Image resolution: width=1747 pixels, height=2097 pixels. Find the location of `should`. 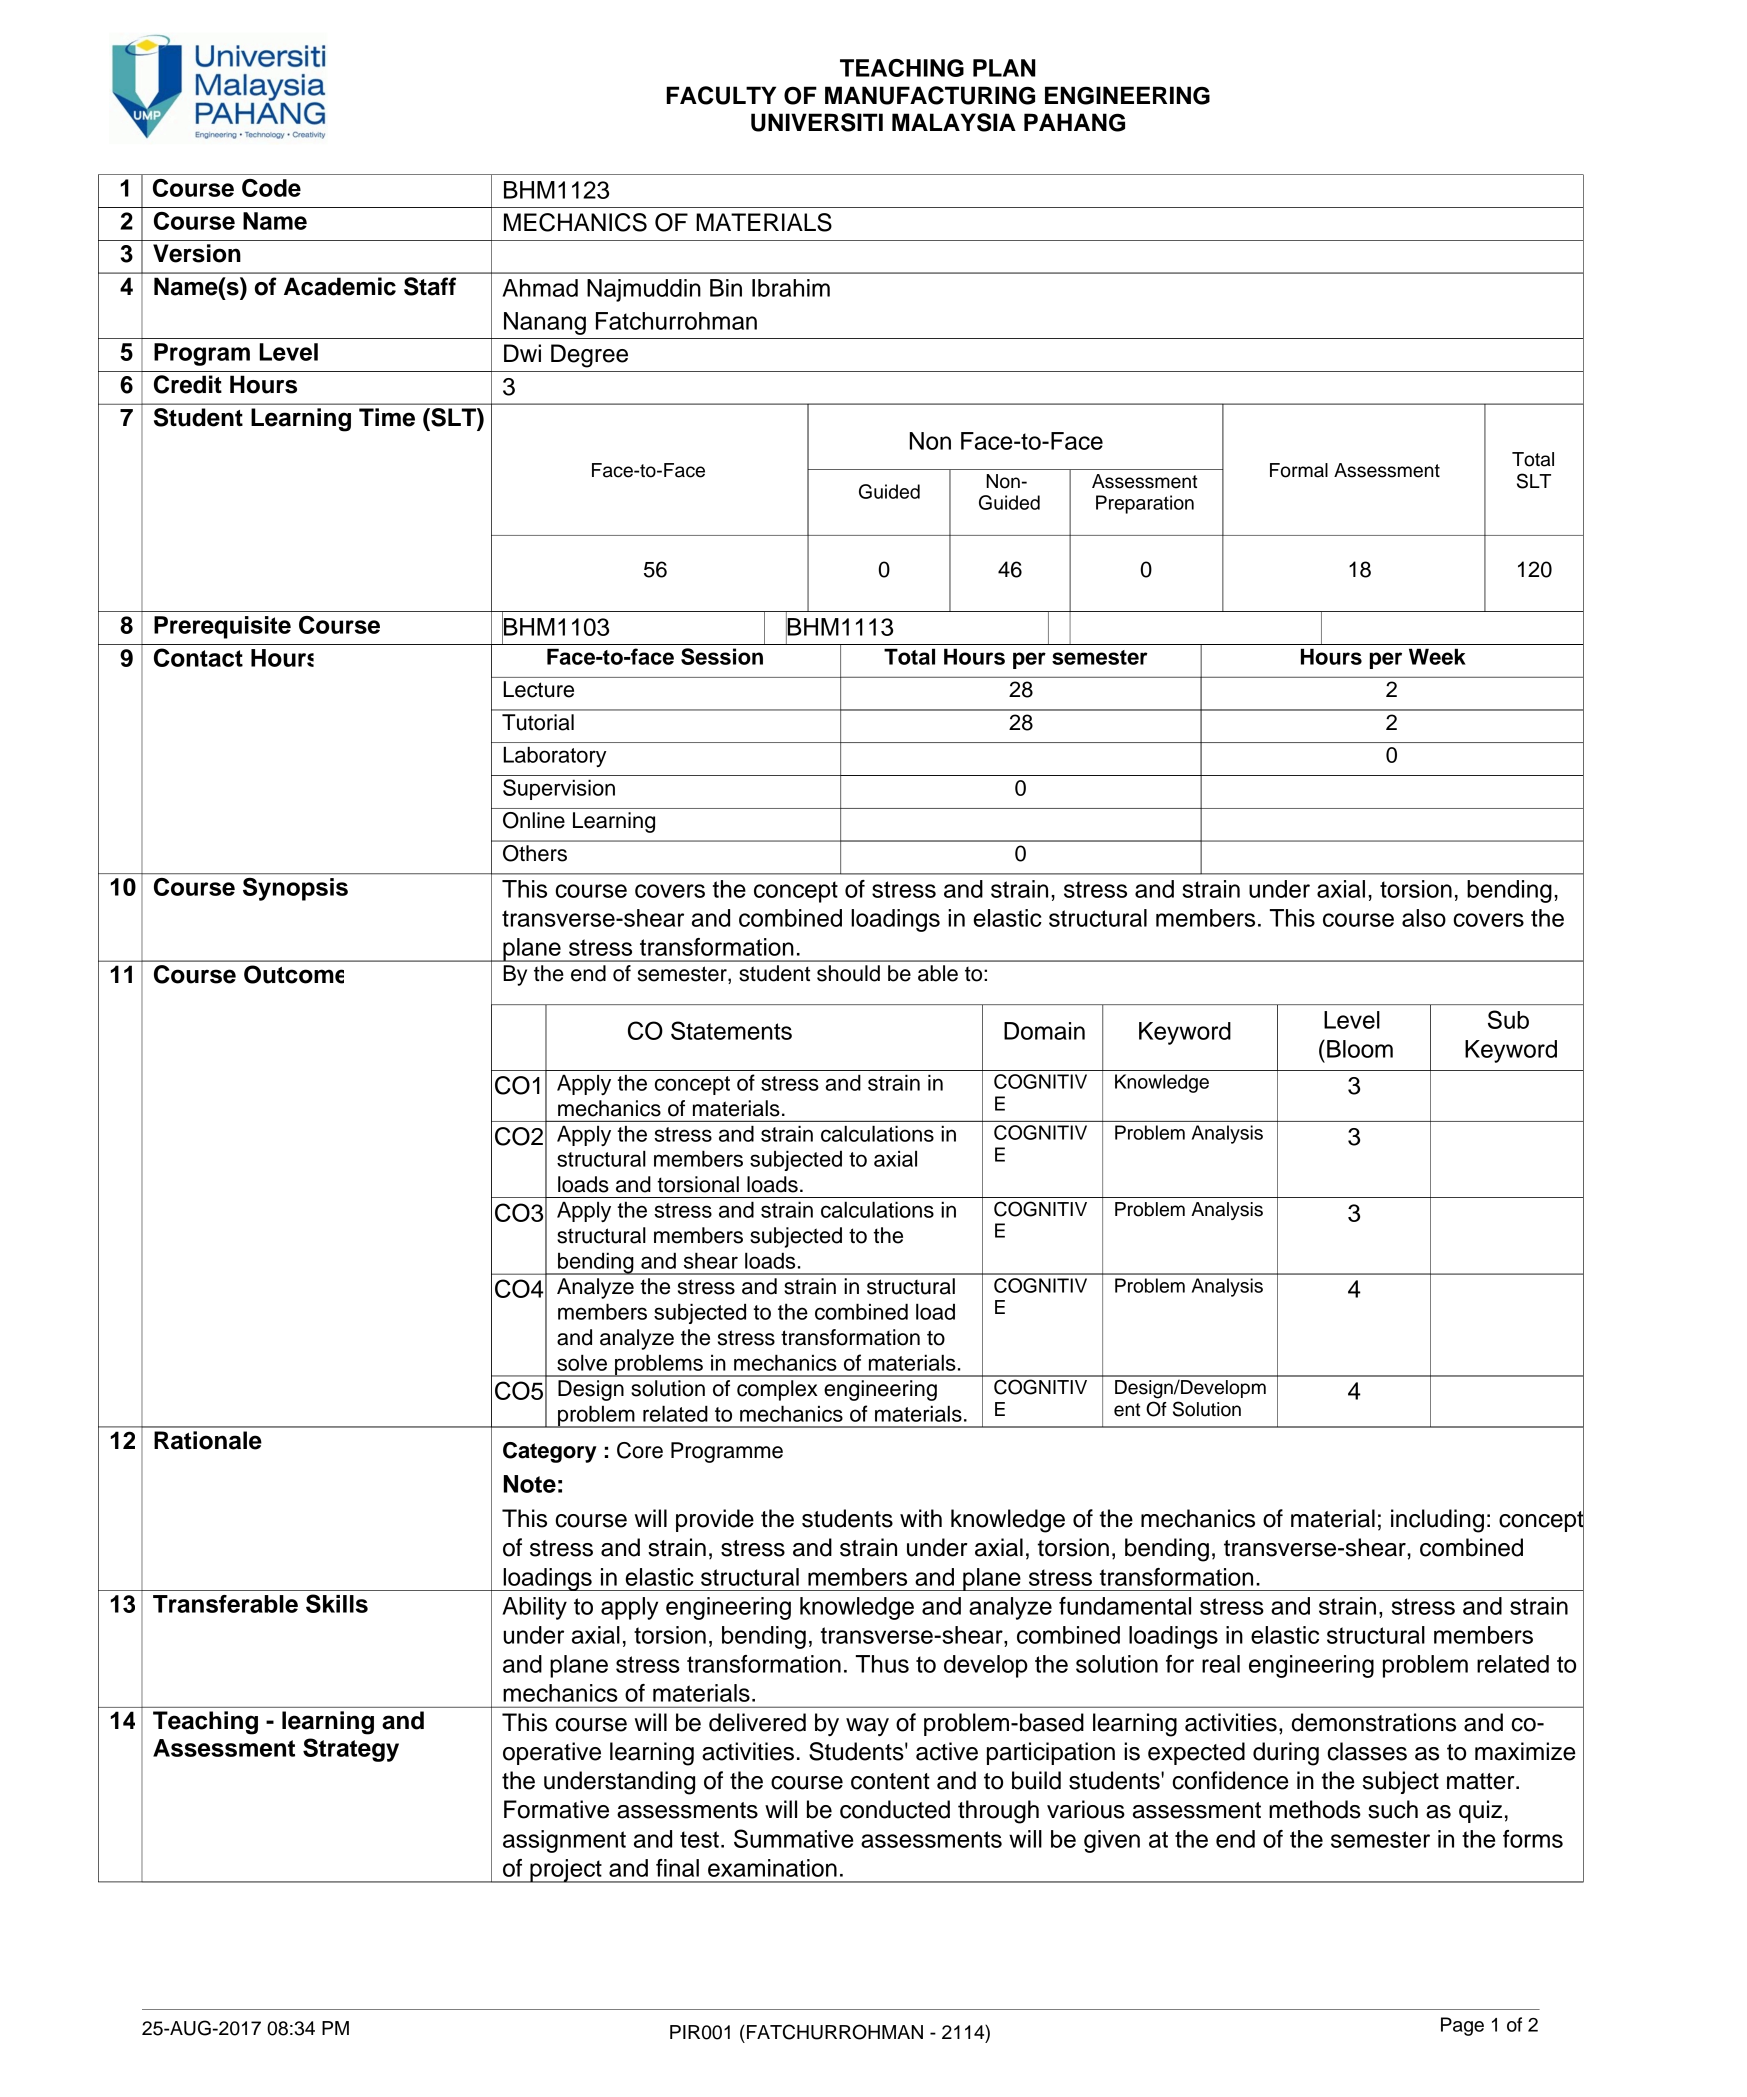

should is located at coordinates (848, 973).
